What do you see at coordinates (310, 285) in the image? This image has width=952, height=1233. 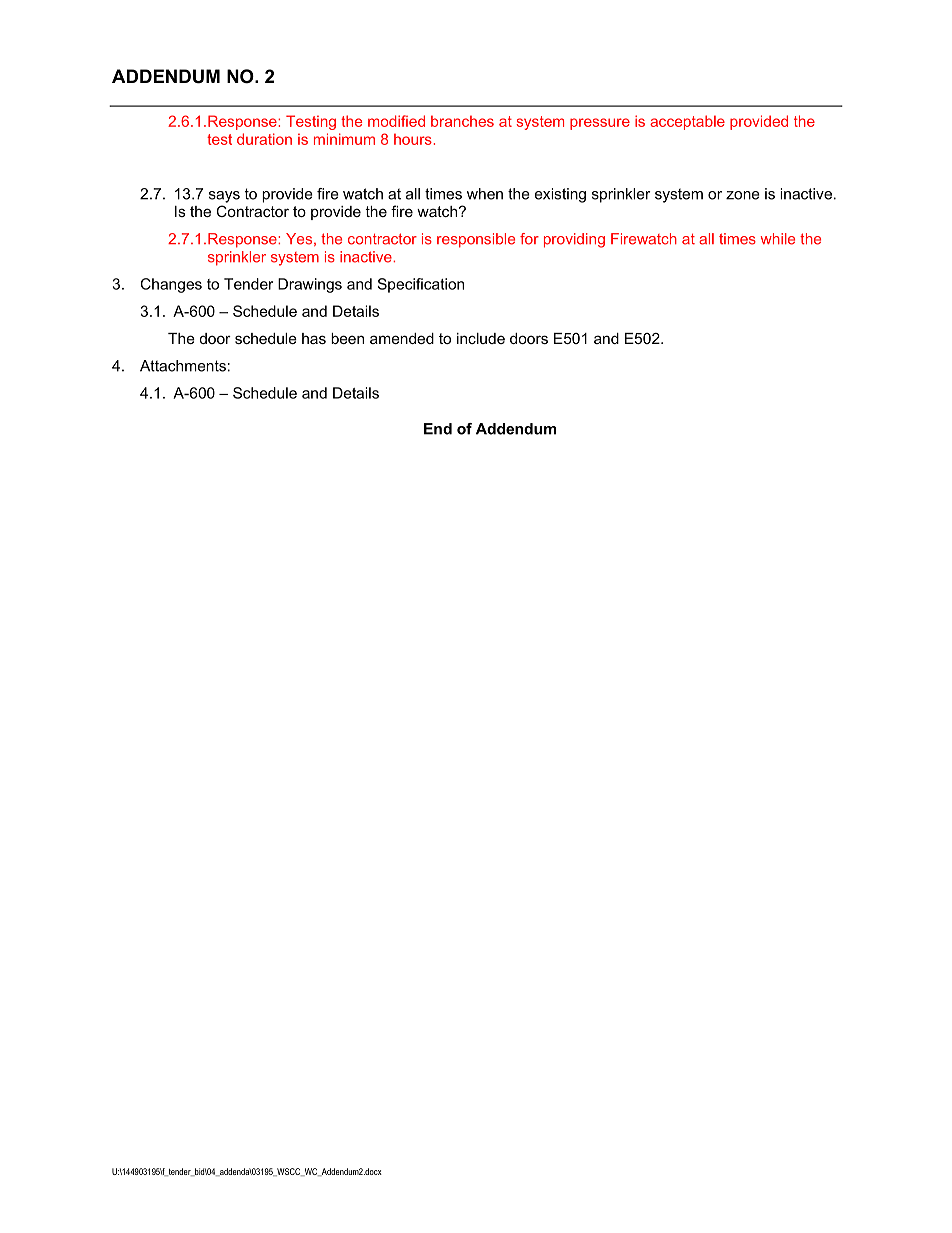 I see `Drawings` at bounding box center [310, 285].
